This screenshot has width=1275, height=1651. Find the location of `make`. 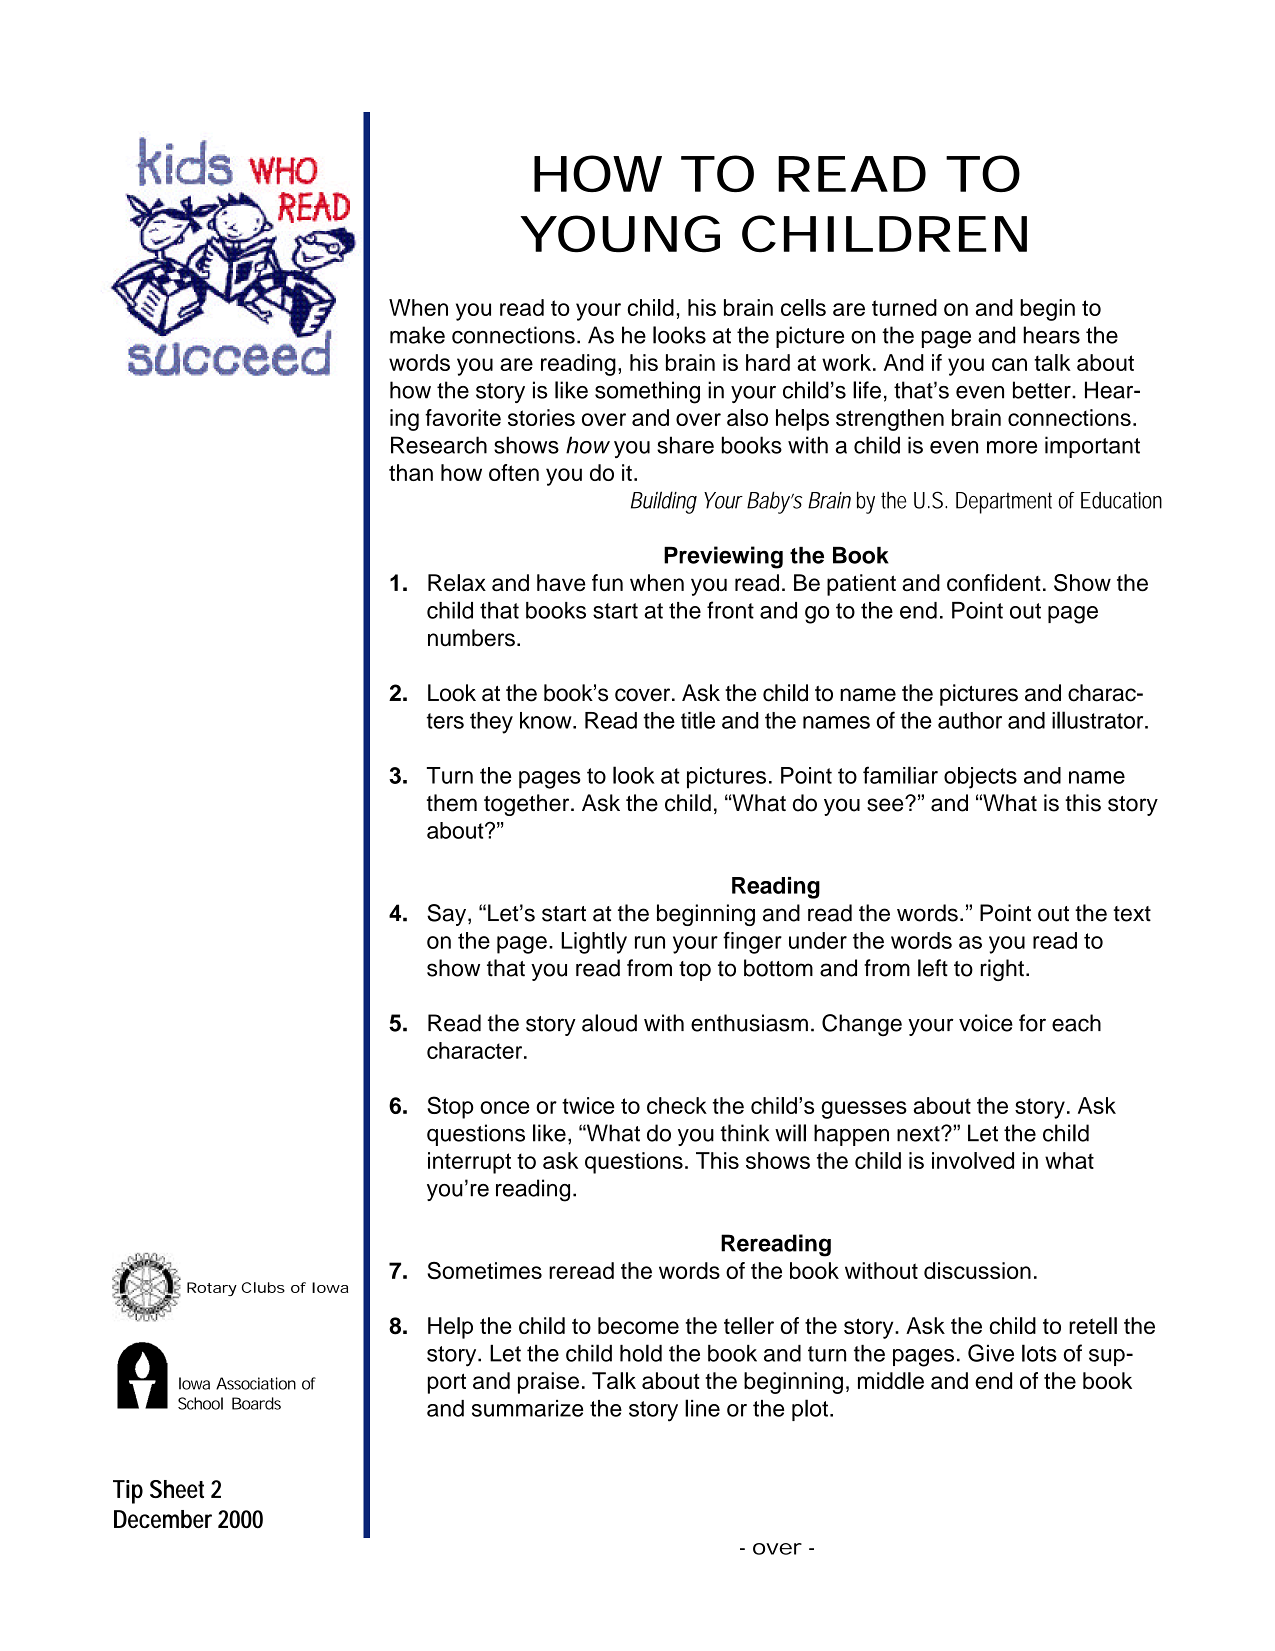

make is located at coordinates (417, 335).
